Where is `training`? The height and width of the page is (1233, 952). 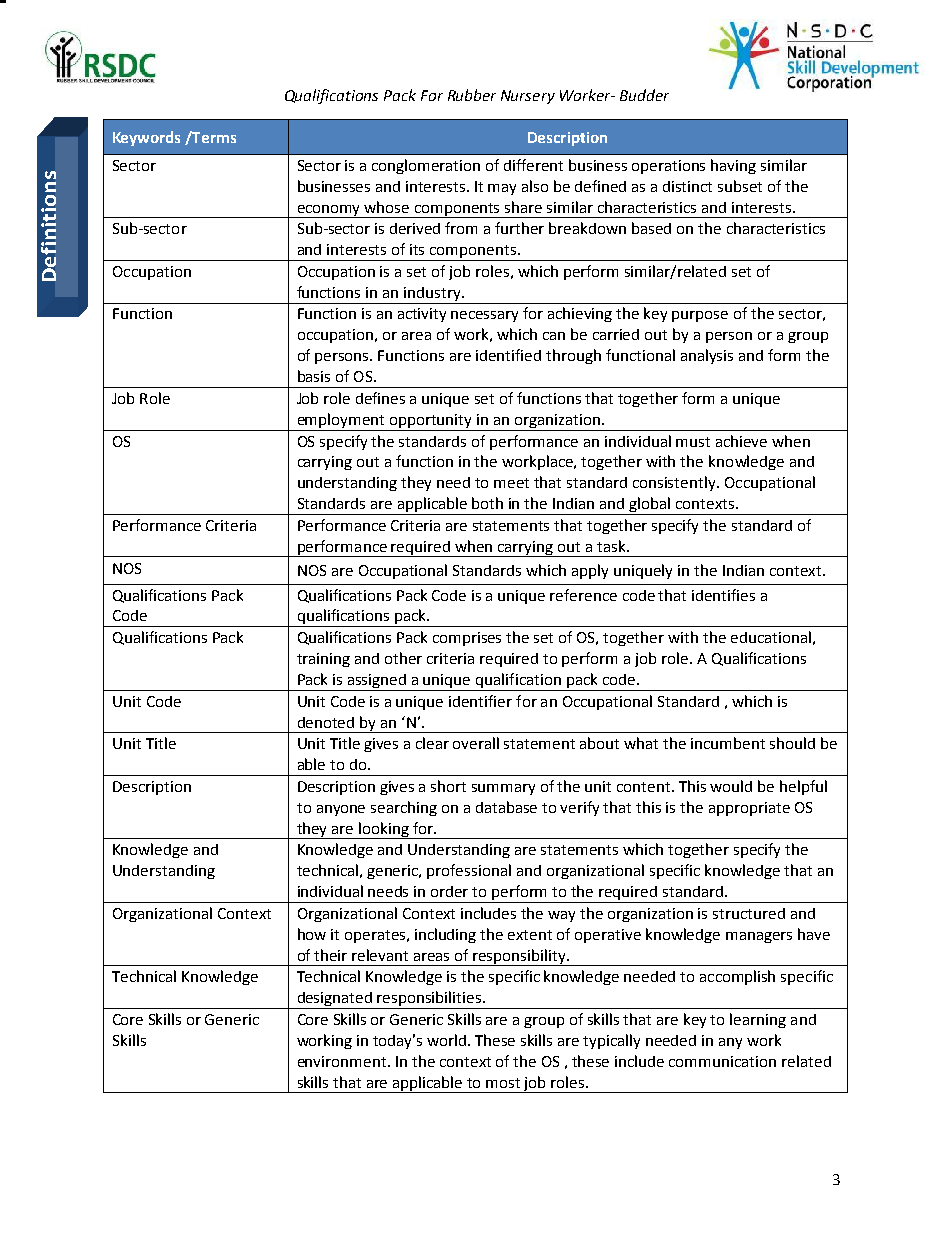 training is located at coordinates (323, 660).
